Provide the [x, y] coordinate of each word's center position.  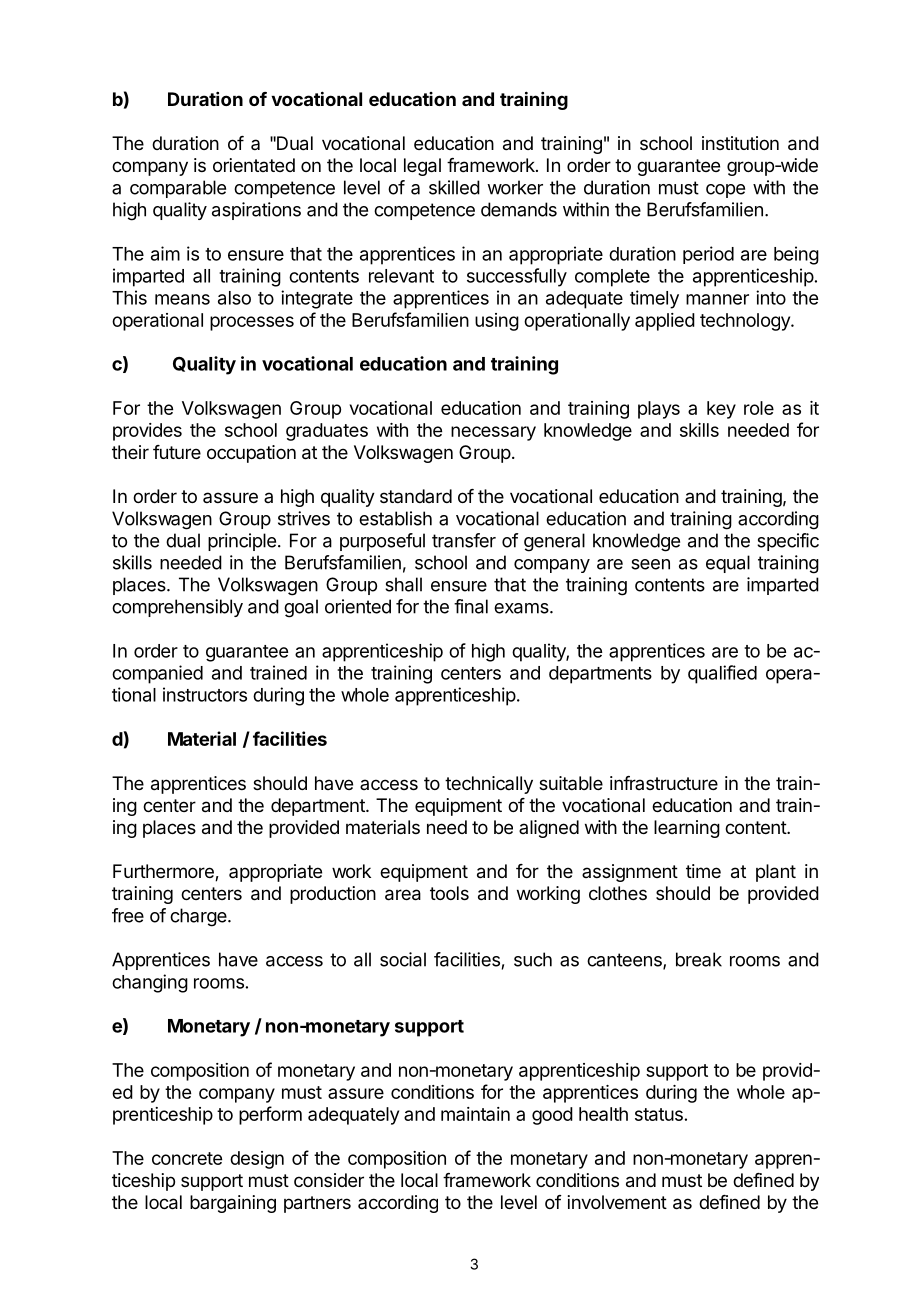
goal [301, 608]
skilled [454, 187]
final [471, 606]
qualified [722, 674]
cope [725, 191]
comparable [178, 189]
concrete [187, 1158]
